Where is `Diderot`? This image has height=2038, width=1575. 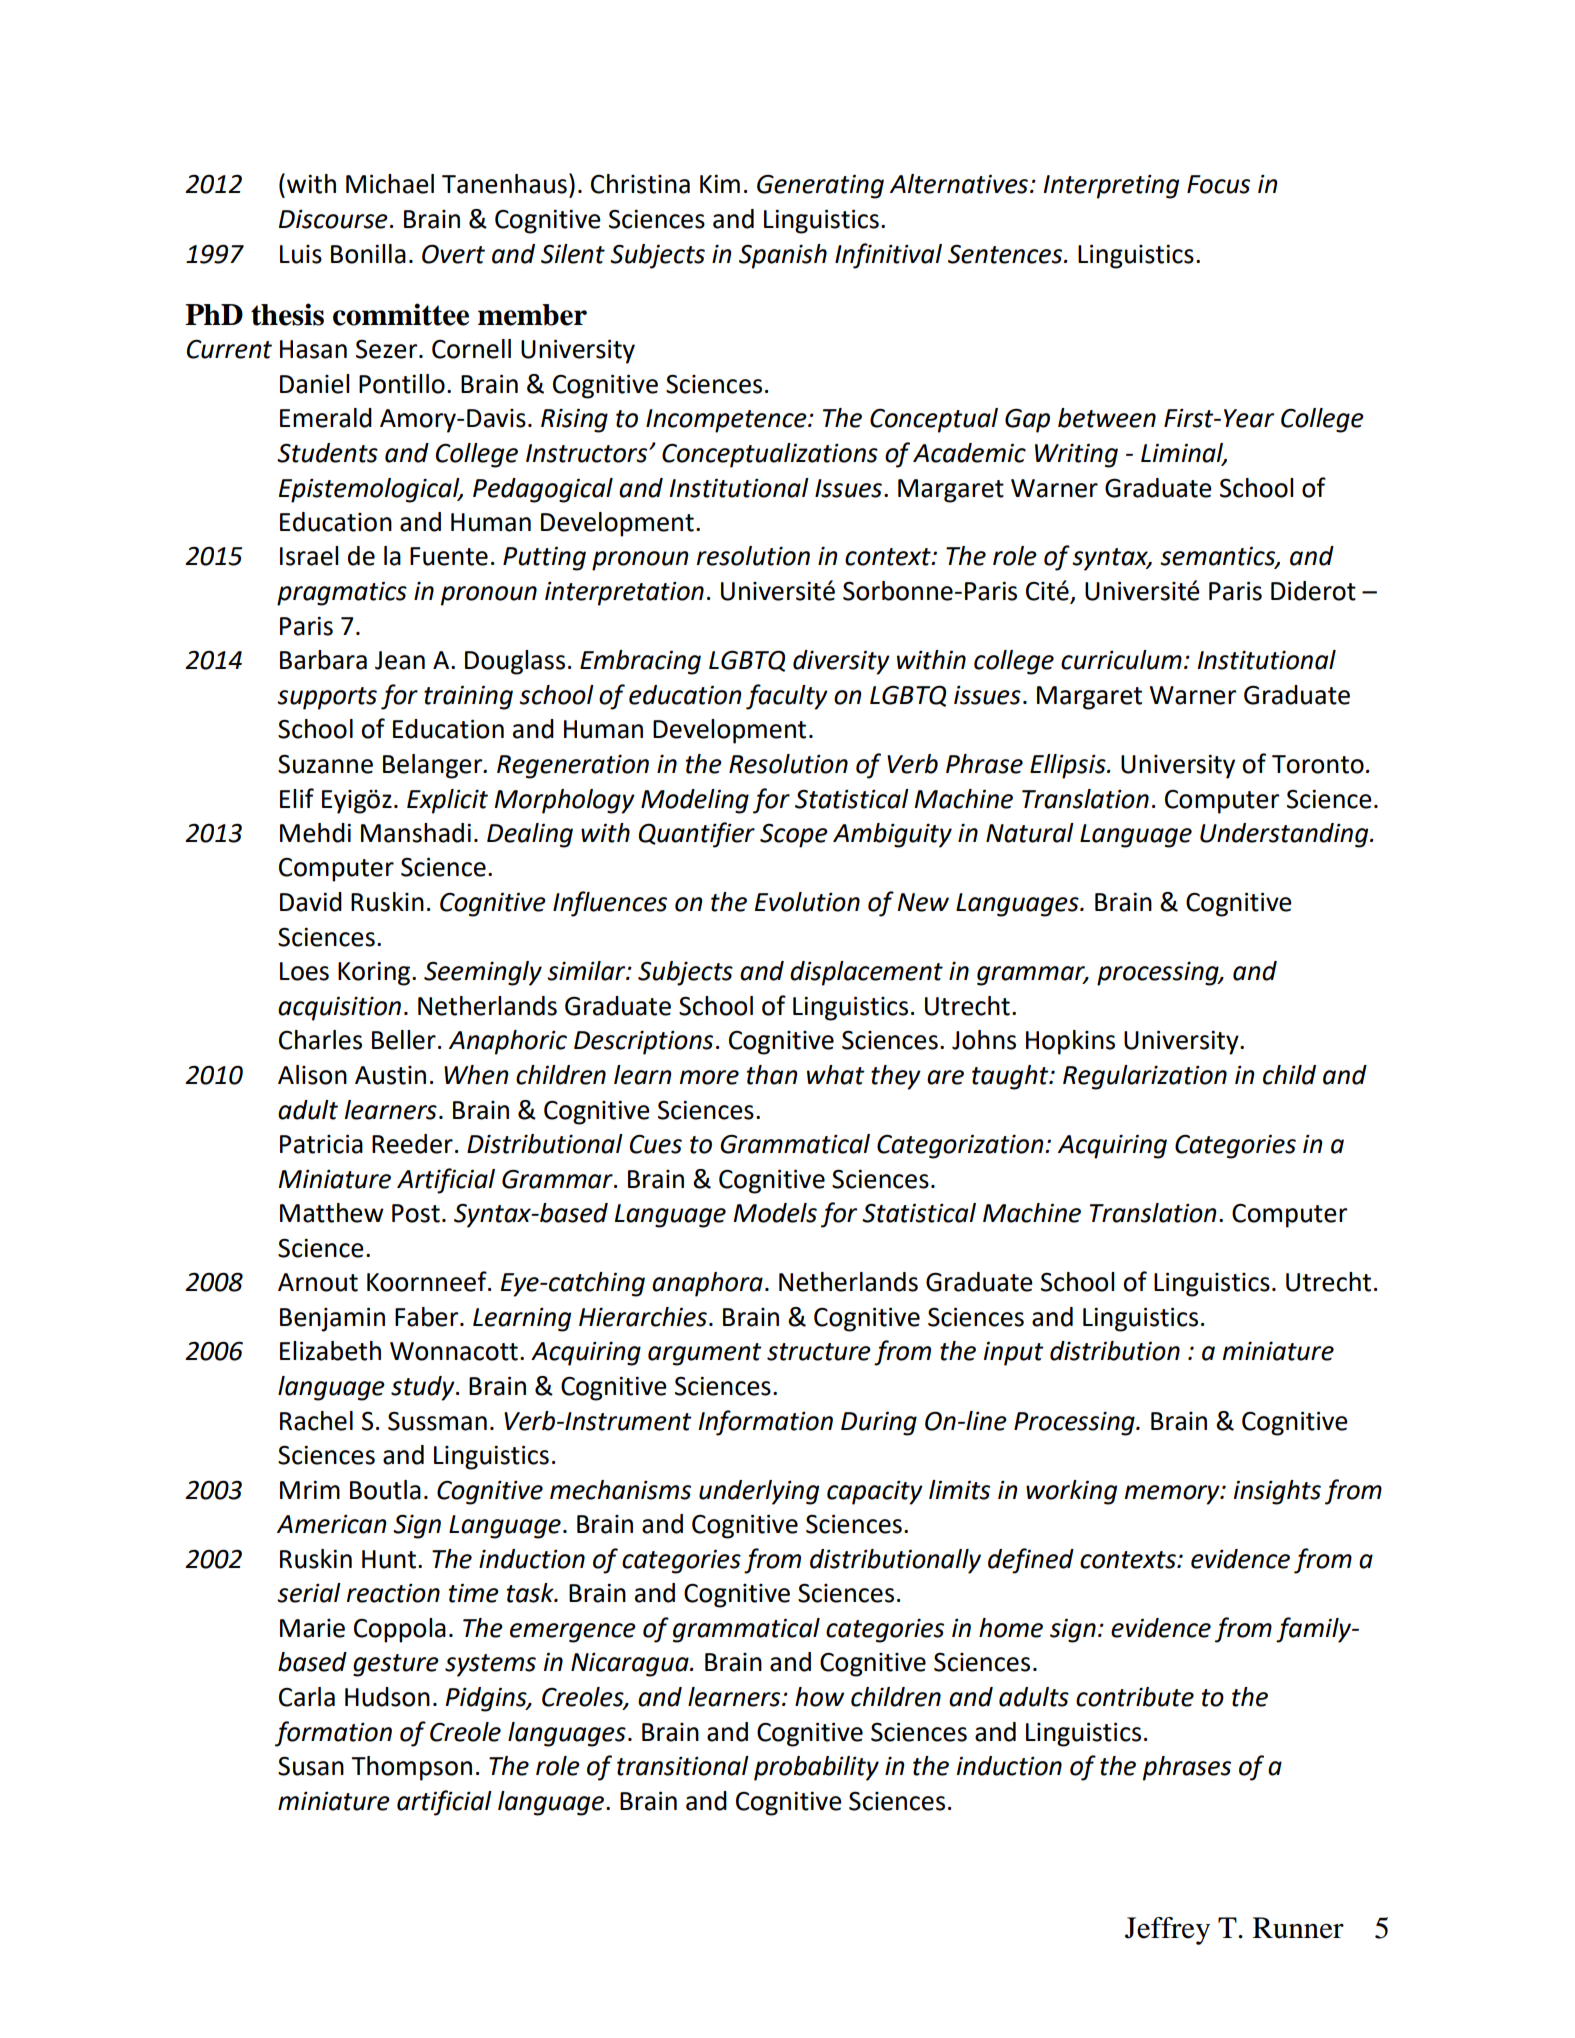
Diderot is located at coordinates (1313, 591).
